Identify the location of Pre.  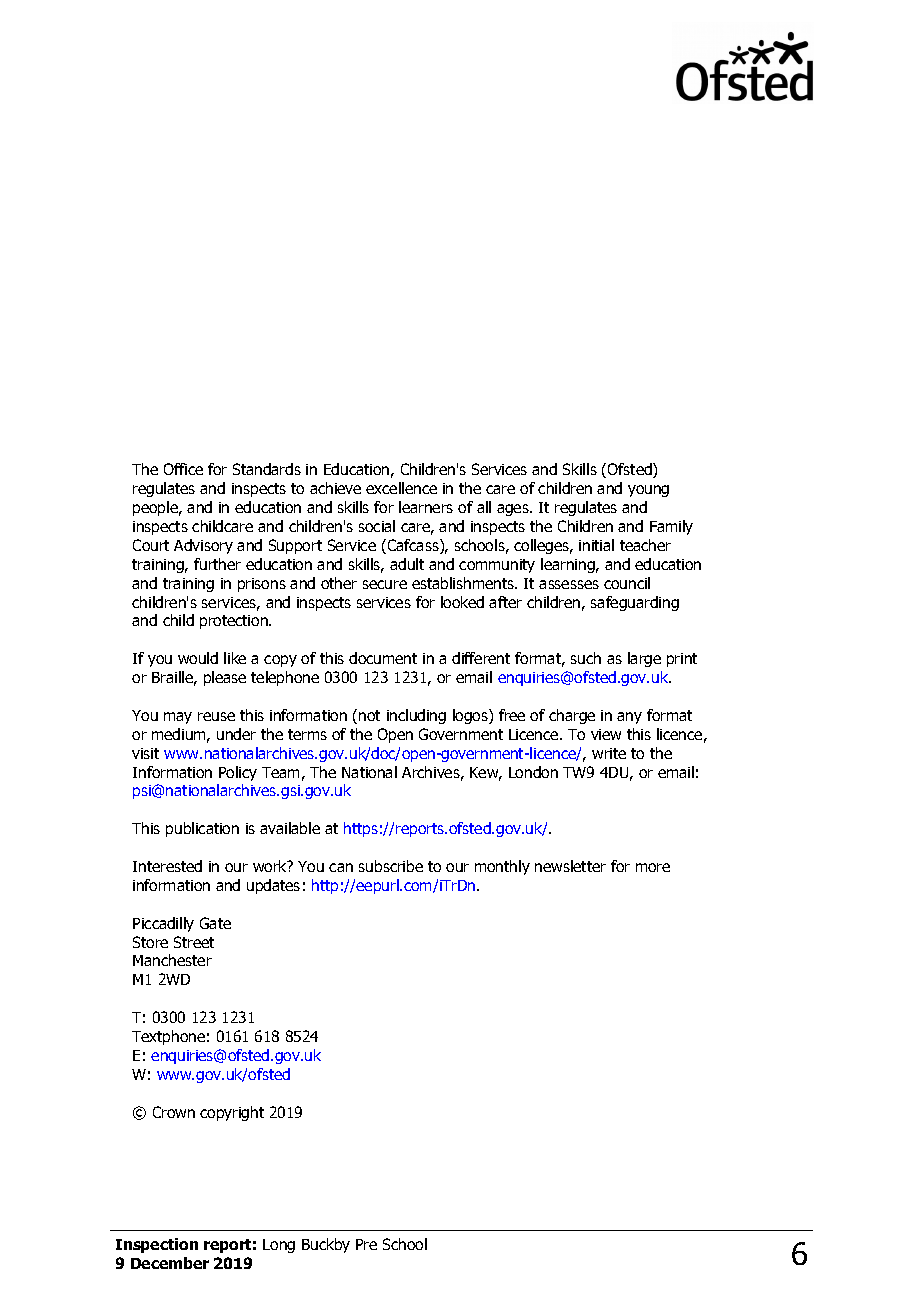
(366, 1244).
